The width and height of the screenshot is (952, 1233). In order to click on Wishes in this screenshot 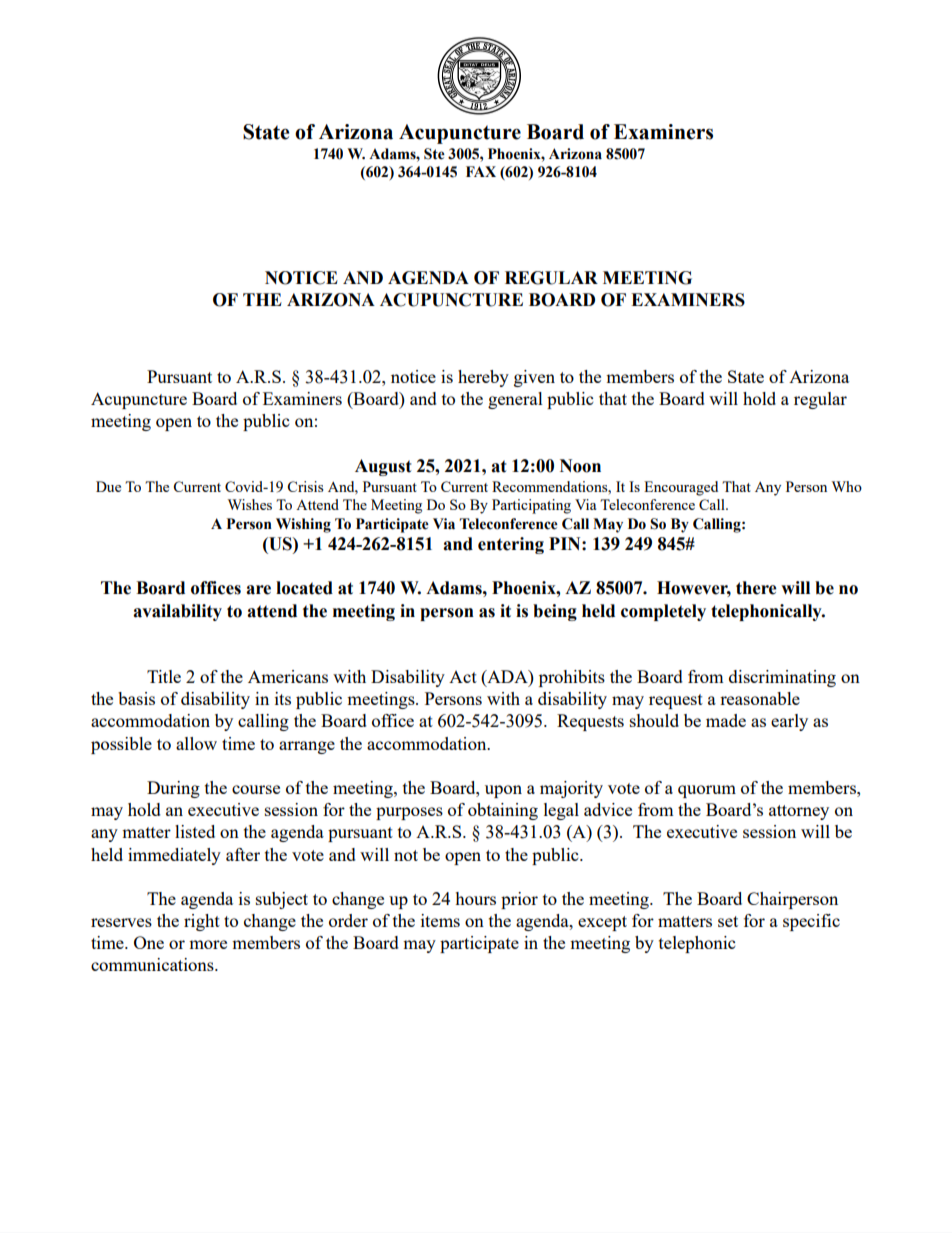, I will do `click(250, 504)`.
